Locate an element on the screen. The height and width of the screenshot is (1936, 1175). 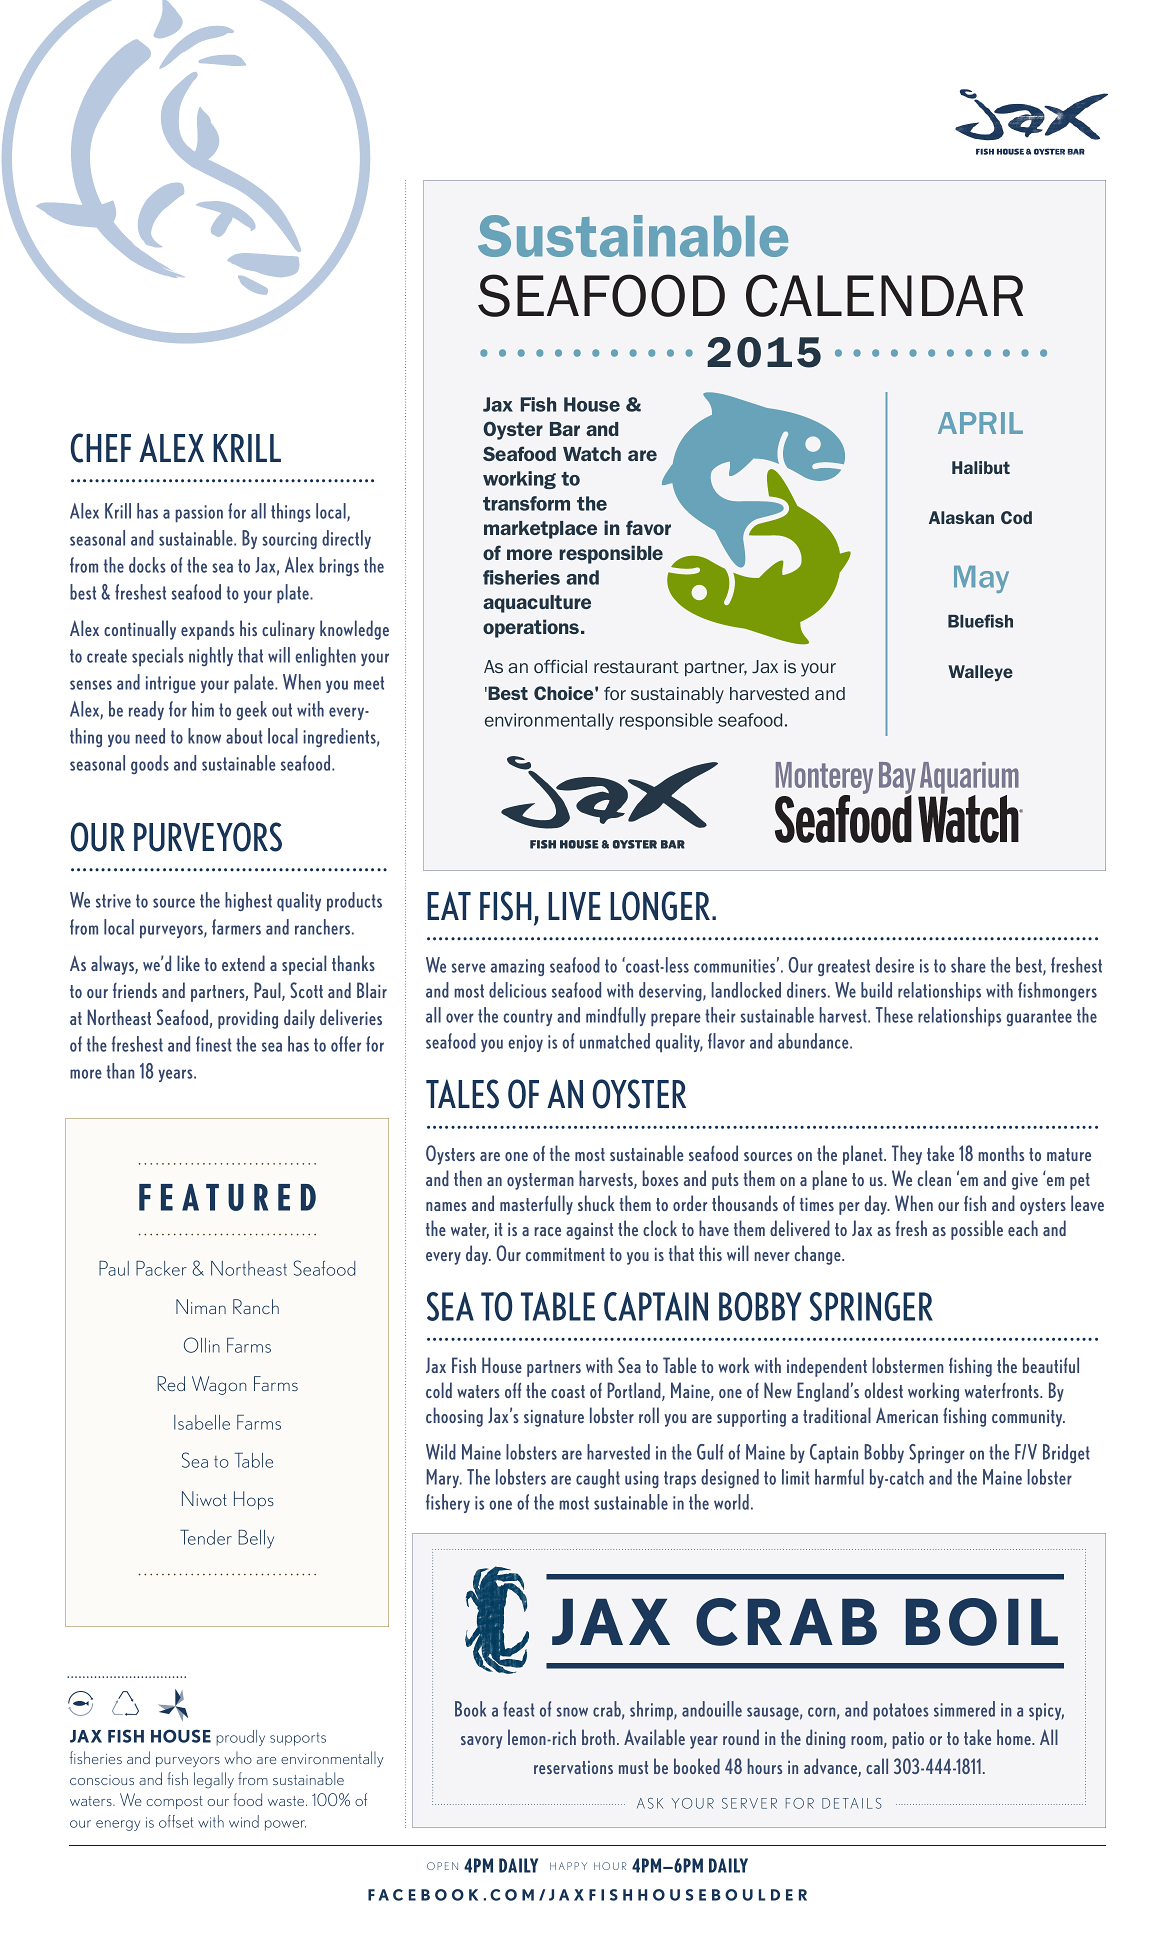
Bridget is located at coordinates (1066, 1453).
